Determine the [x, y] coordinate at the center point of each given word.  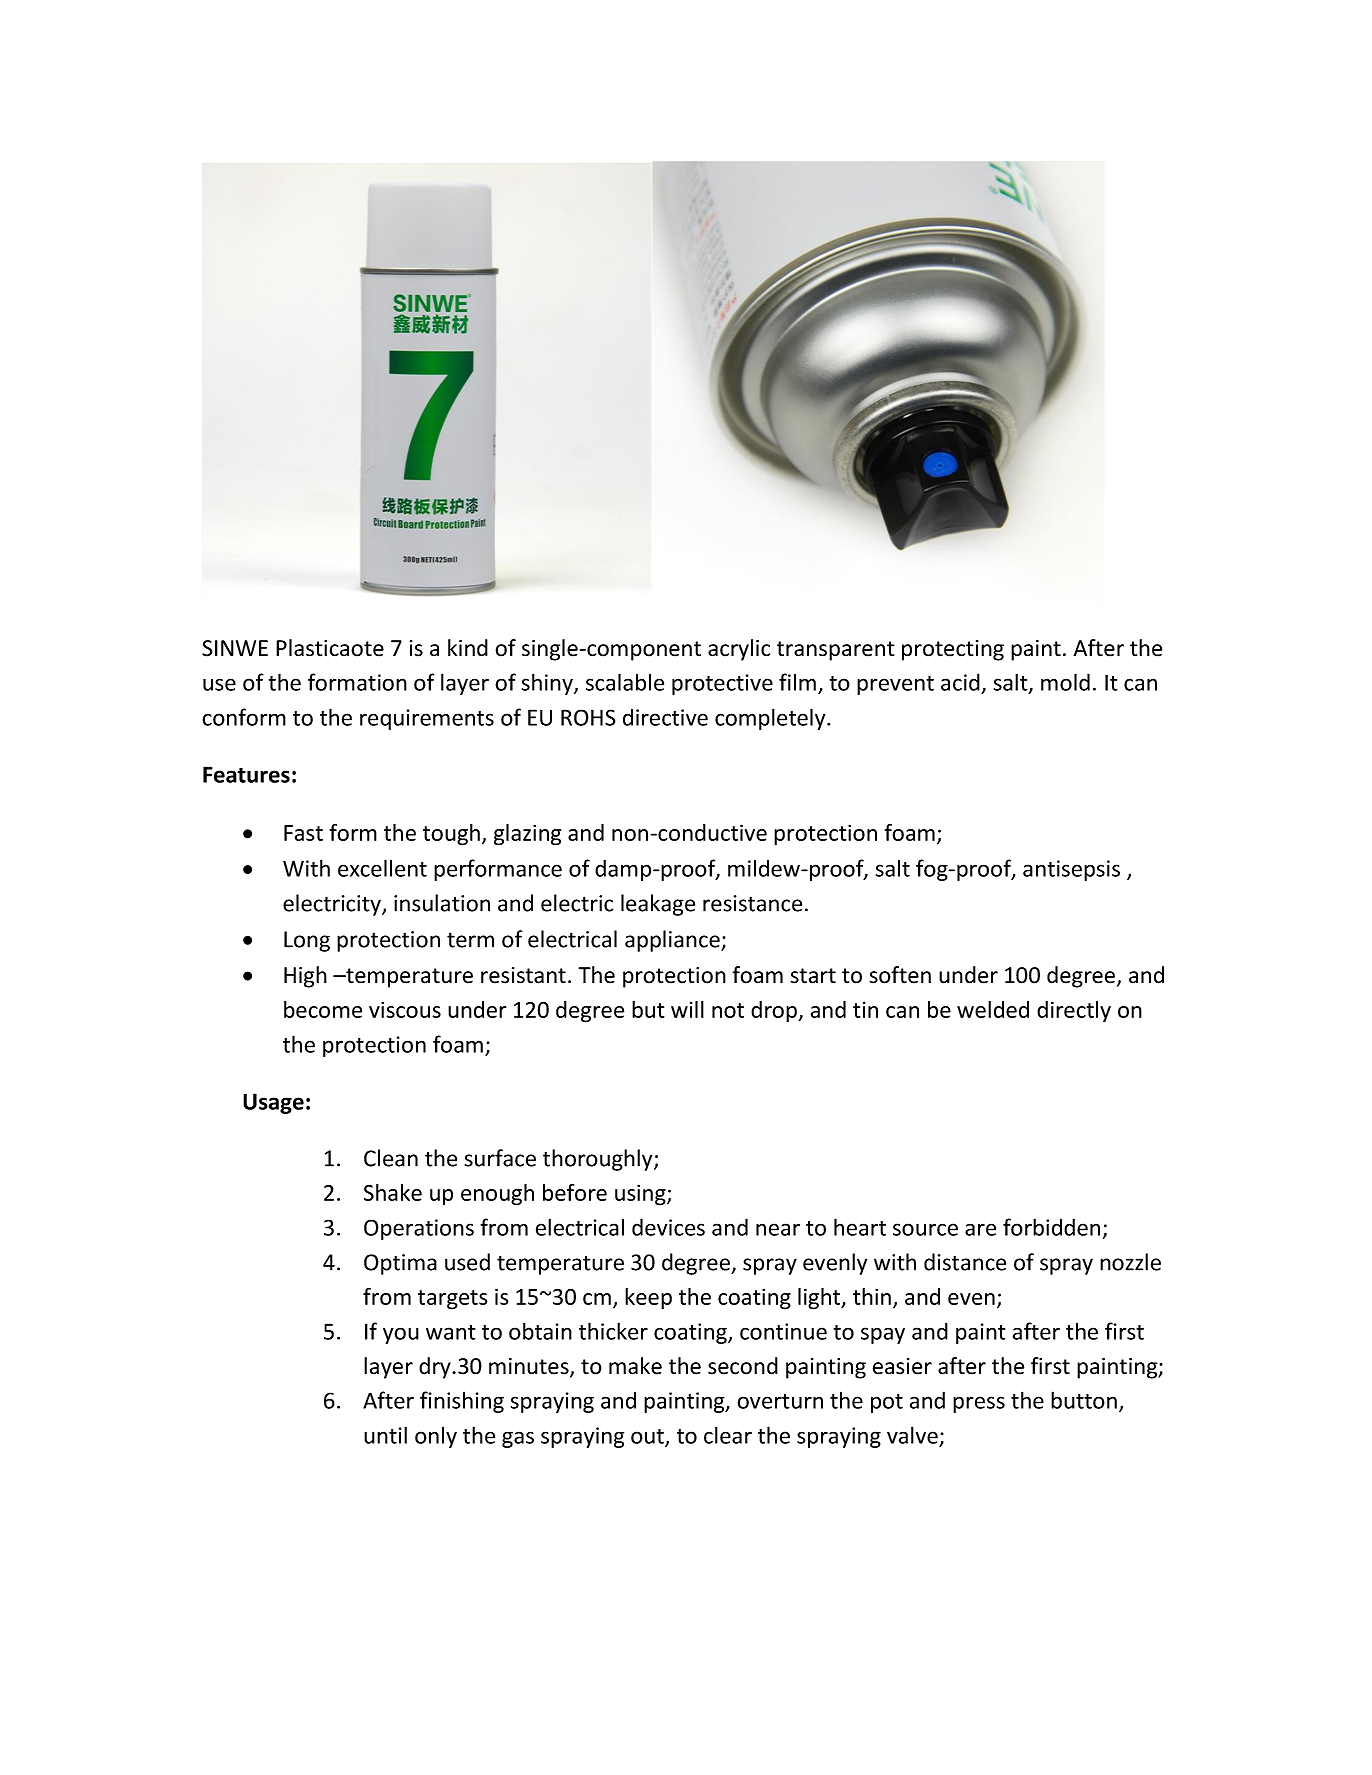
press [979, 1404]
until [385, 1435]
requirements [427, 719]
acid [960, 682]
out [648, 1437]
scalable [625, 682]
